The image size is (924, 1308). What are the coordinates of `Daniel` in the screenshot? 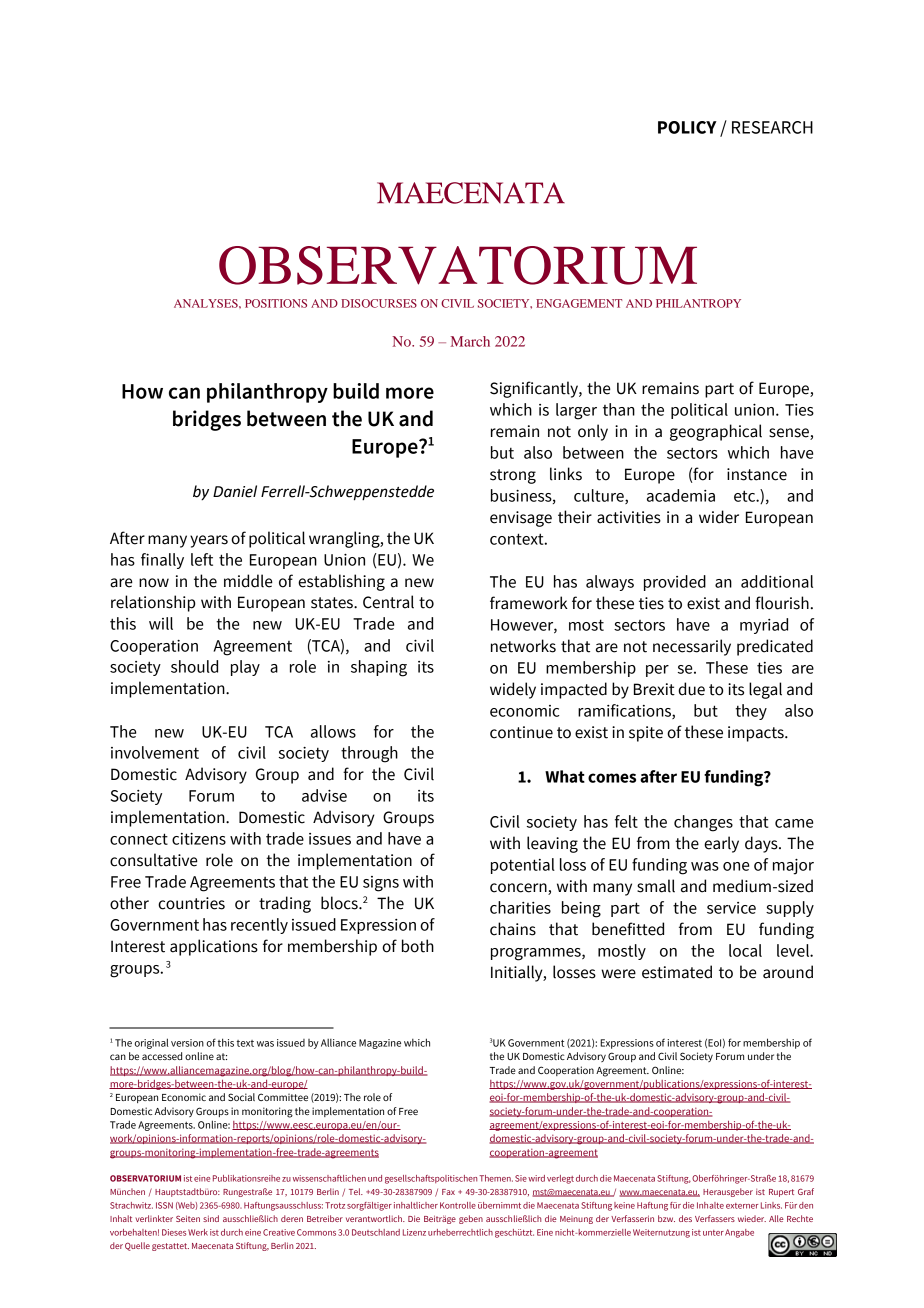 It's located at (235, 491).
